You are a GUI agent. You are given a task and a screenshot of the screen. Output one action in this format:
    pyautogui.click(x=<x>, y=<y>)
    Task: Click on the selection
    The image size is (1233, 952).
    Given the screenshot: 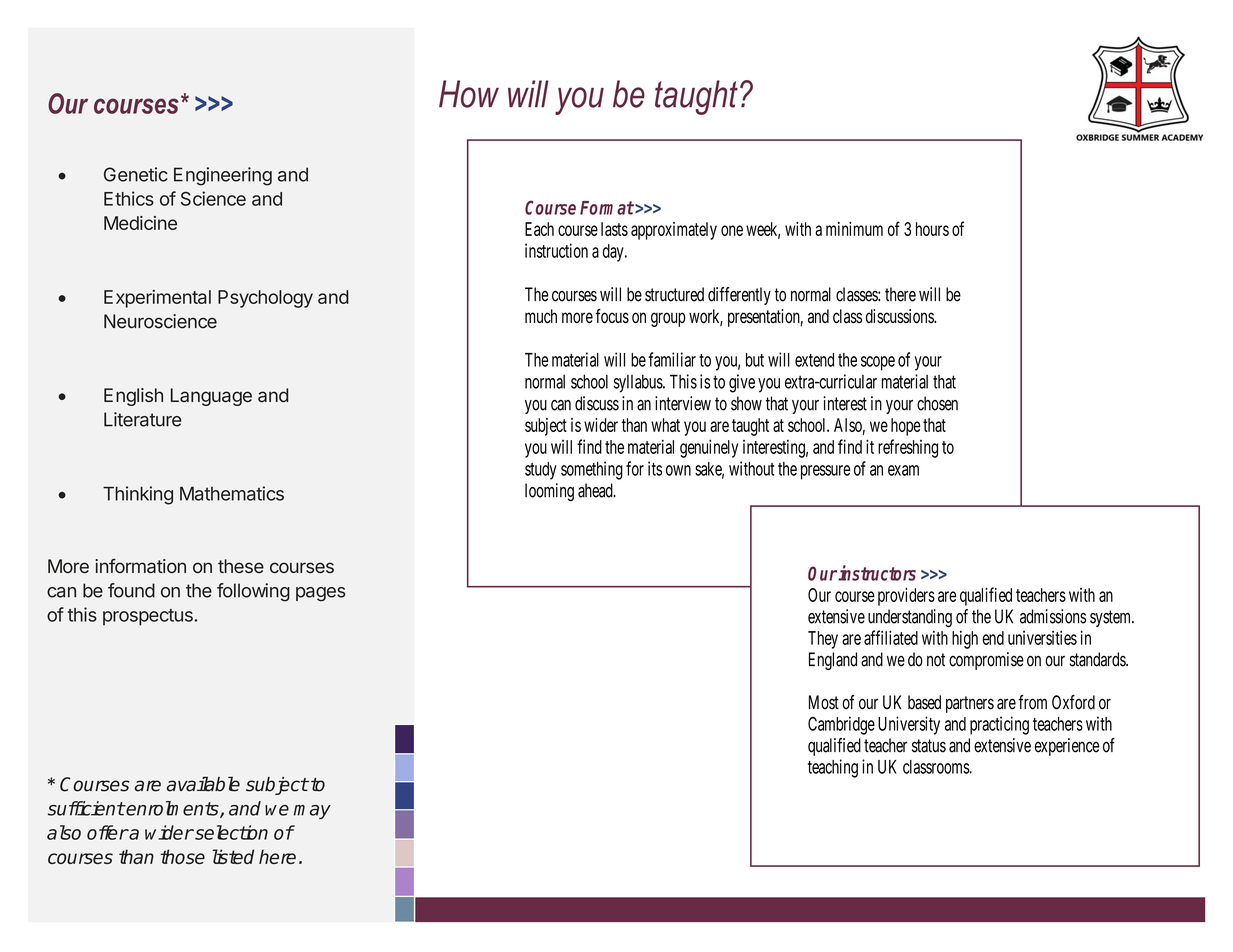 What is the action you would take?
    pyautogui.click(x=230, y=832)
